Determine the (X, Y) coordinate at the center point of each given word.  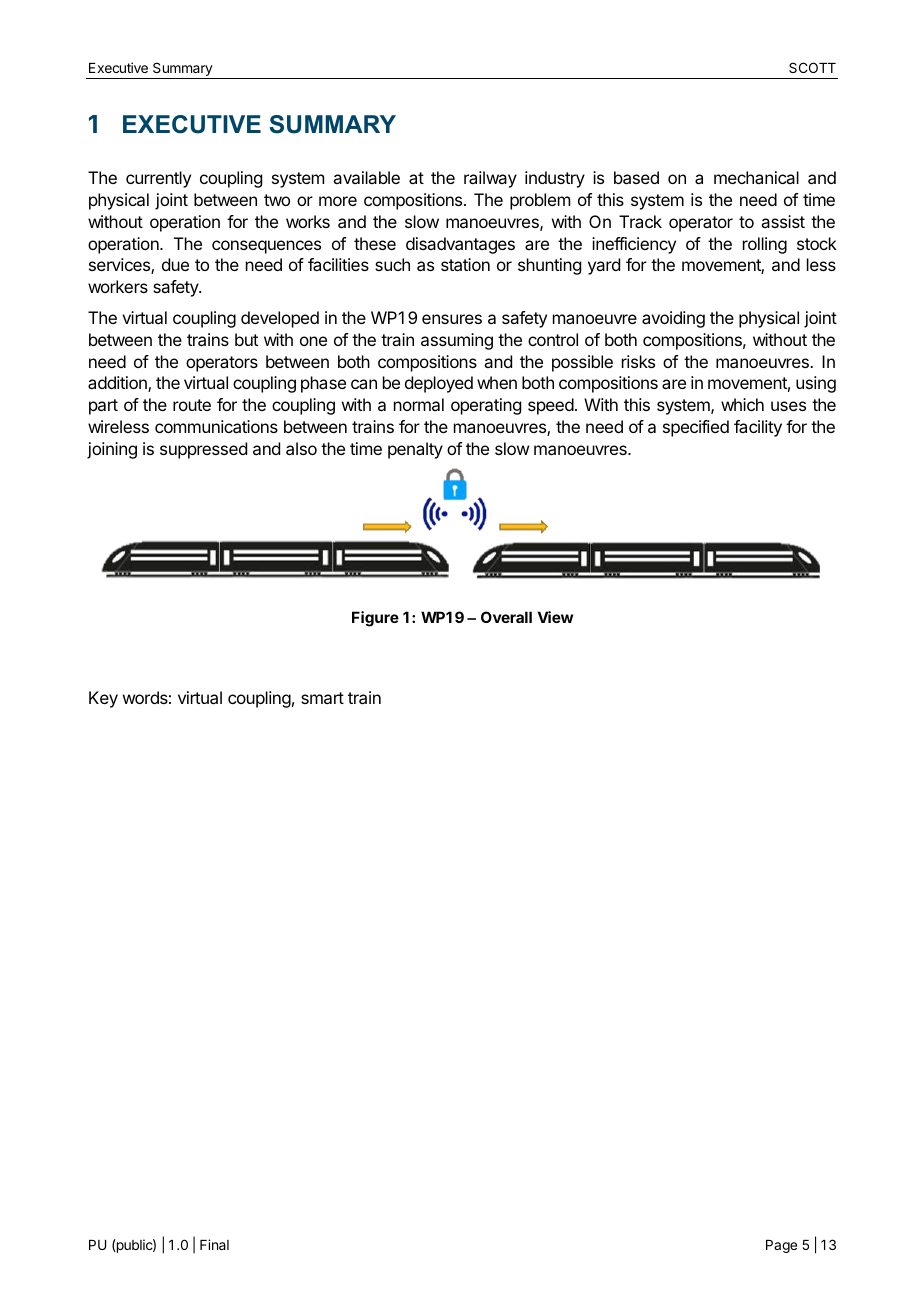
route (192, 405)
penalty (415, 450)
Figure (375, 619)
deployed (439, 384)
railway (490, 179)
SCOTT (812, 67)
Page (781, 1246)
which (742, 404)
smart (322, 698)
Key (103, 699)
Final (214, 1244)
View (555, 617)
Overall (506, 617)
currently (158, 179)
